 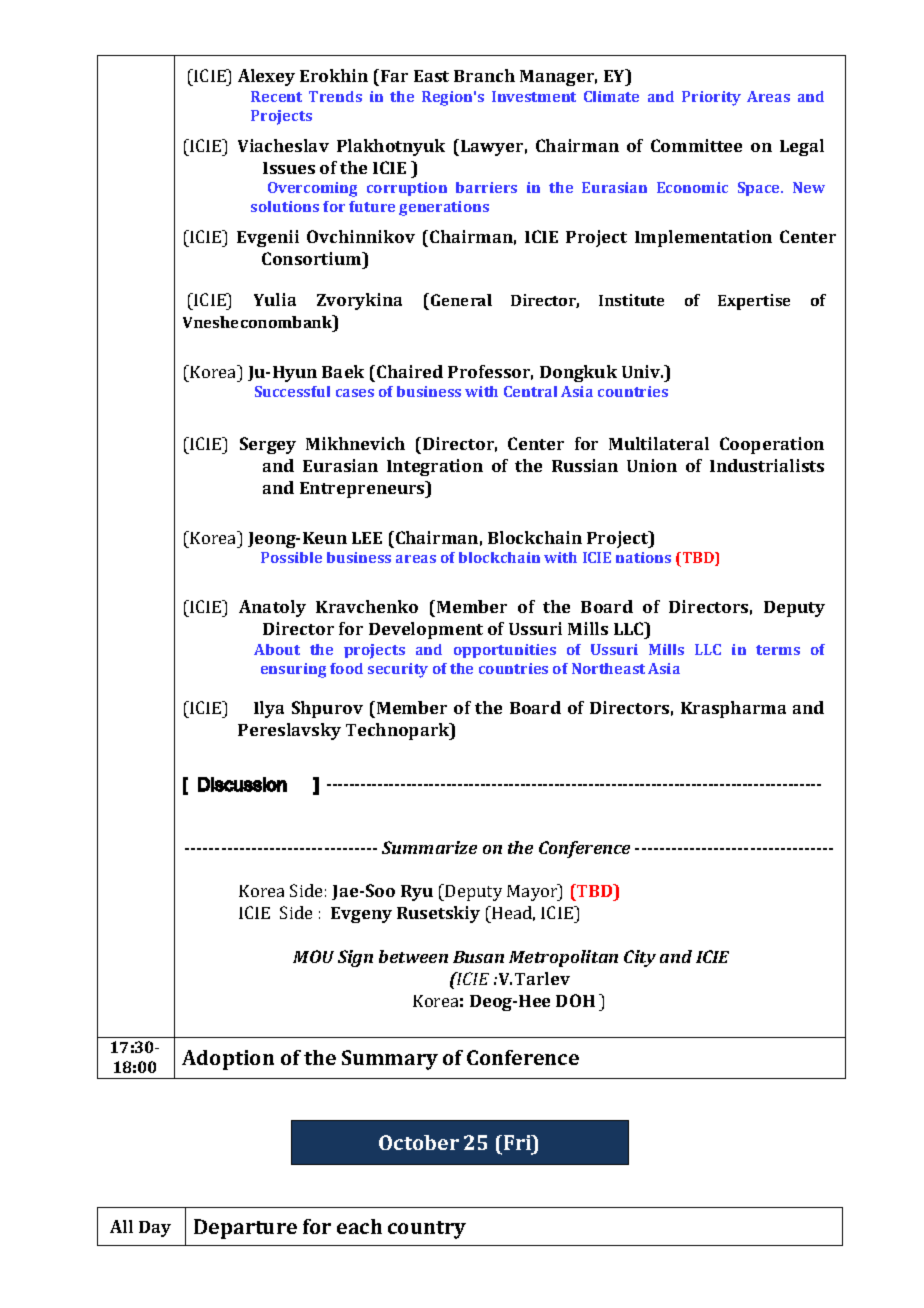 What do you see at coordinates (711, 98) in the image?
I see `Priority` at bounding box center [711, 98].
